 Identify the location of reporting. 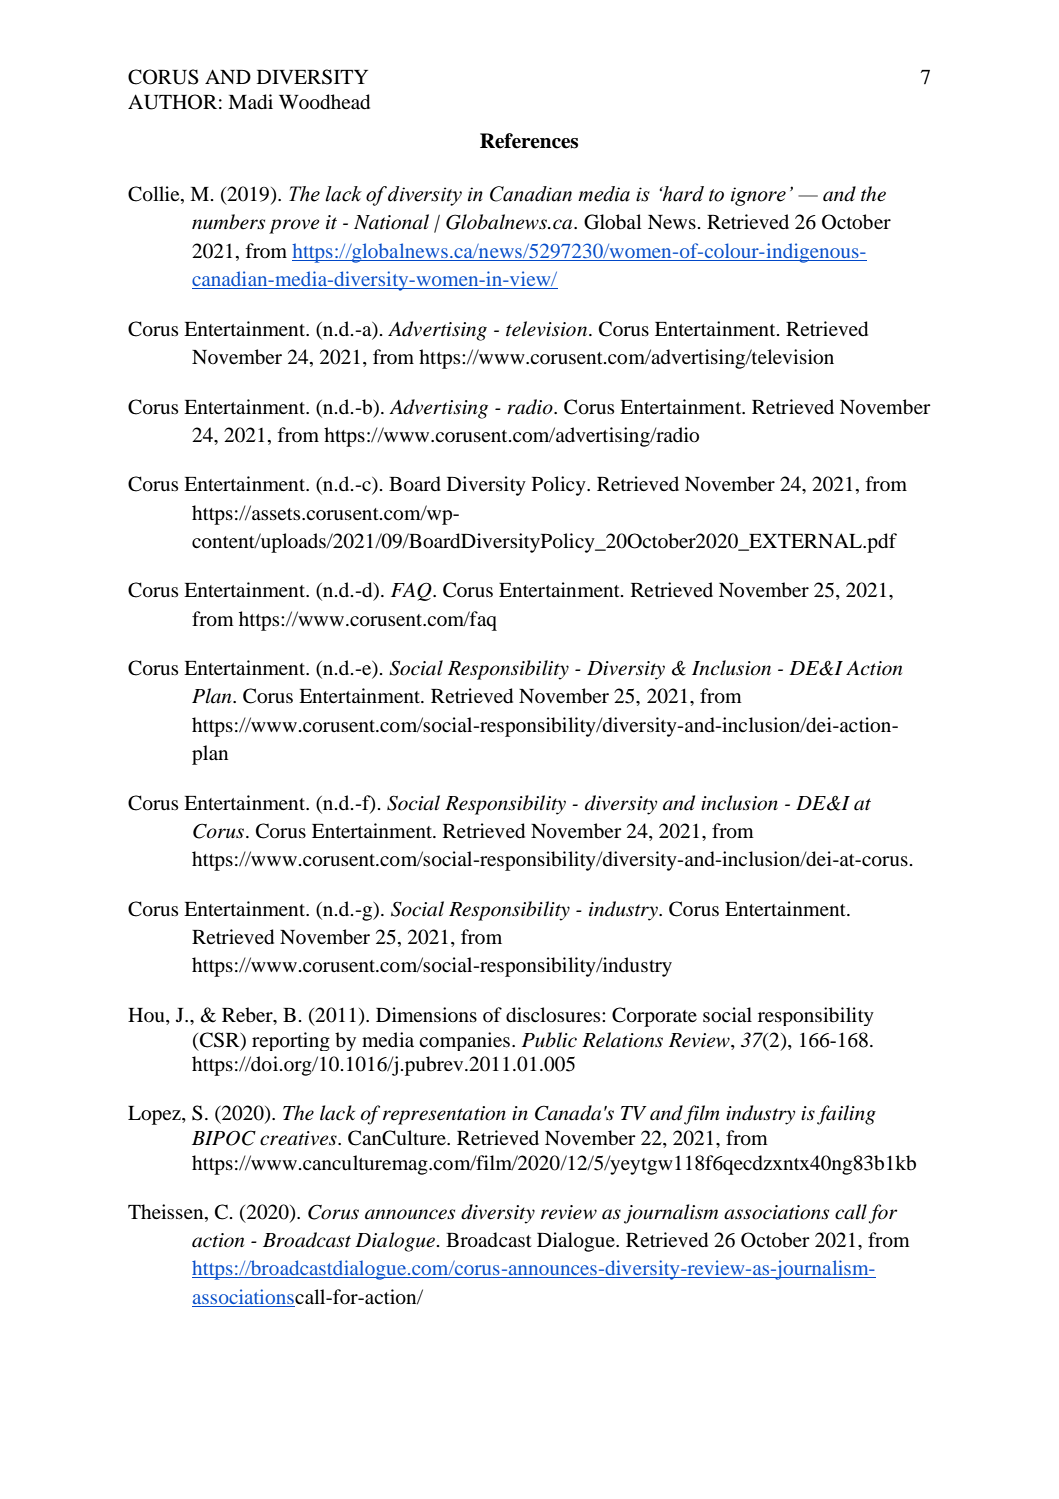
(291, 1041).
